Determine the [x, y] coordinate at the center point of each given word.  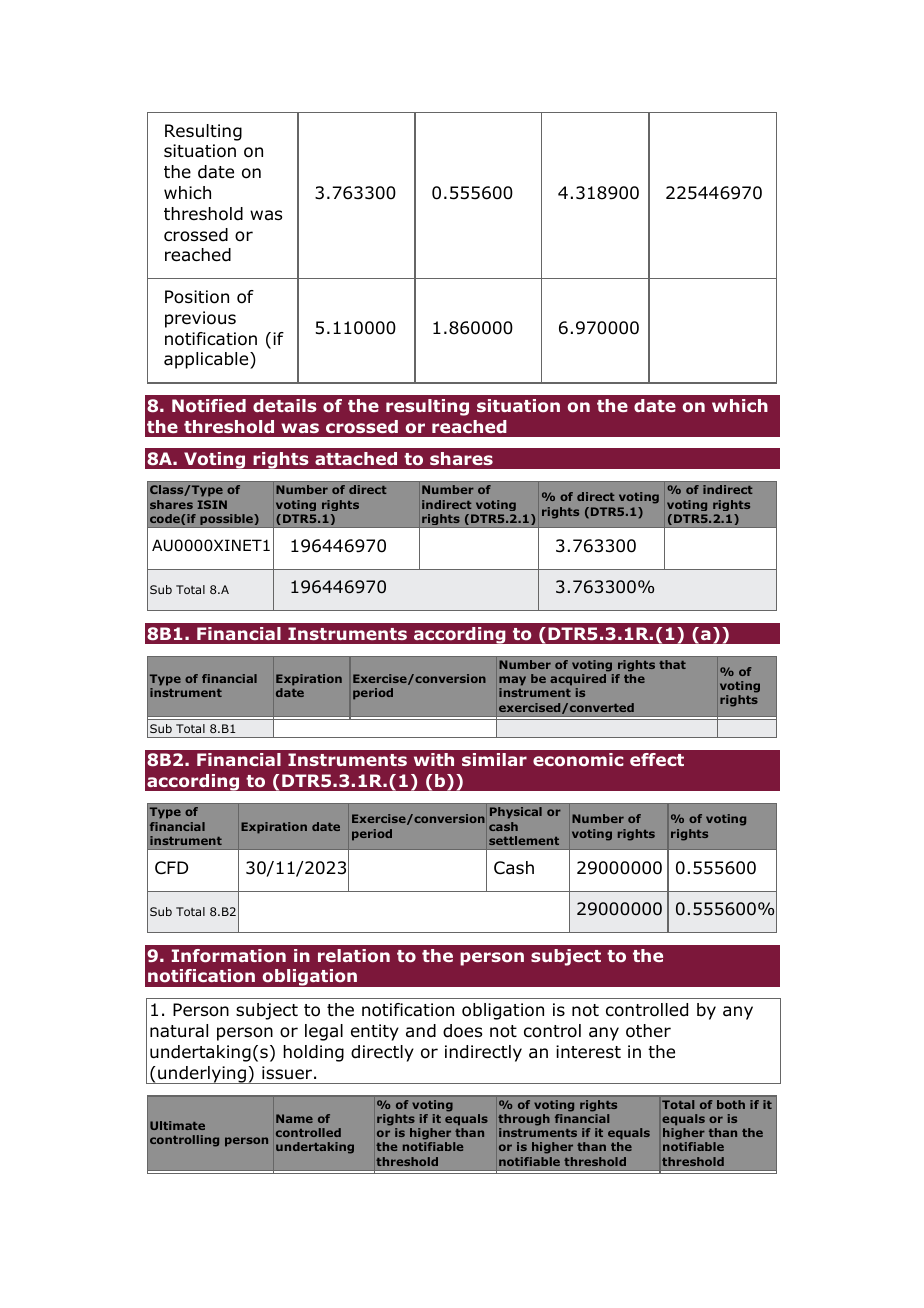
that [672, 664]
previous [200, 319]
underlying [202, 1075]
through [524, 1120]
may [512, 682]
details [285, 405]
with [434, 759]
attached [356, 458]
